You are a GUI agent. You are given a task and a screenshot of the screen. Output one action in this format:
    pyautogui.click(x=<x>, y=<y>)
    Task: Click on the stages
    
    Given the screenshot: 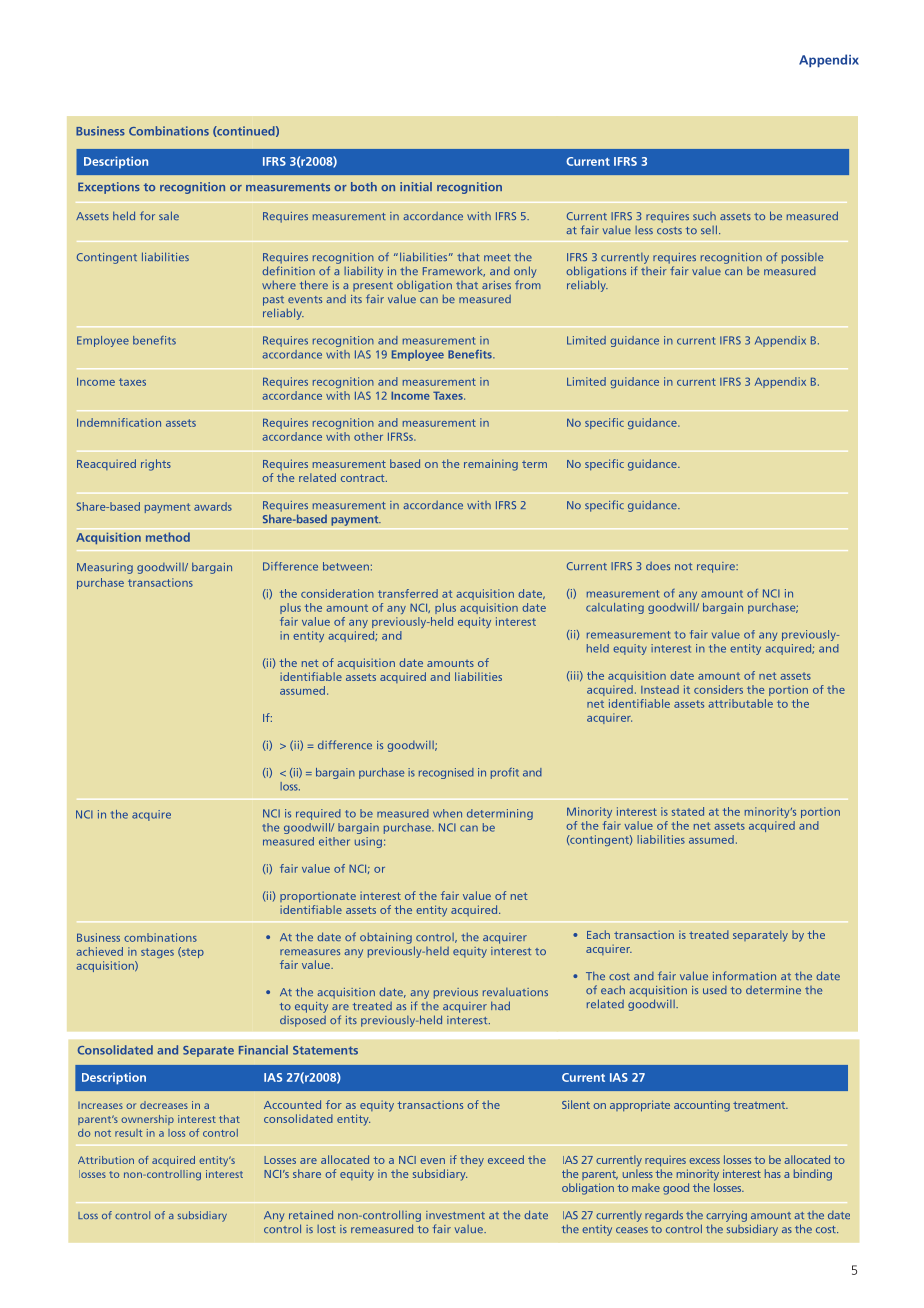 What is the action you would take?
    pyautogui.click(x=157, y=953)
